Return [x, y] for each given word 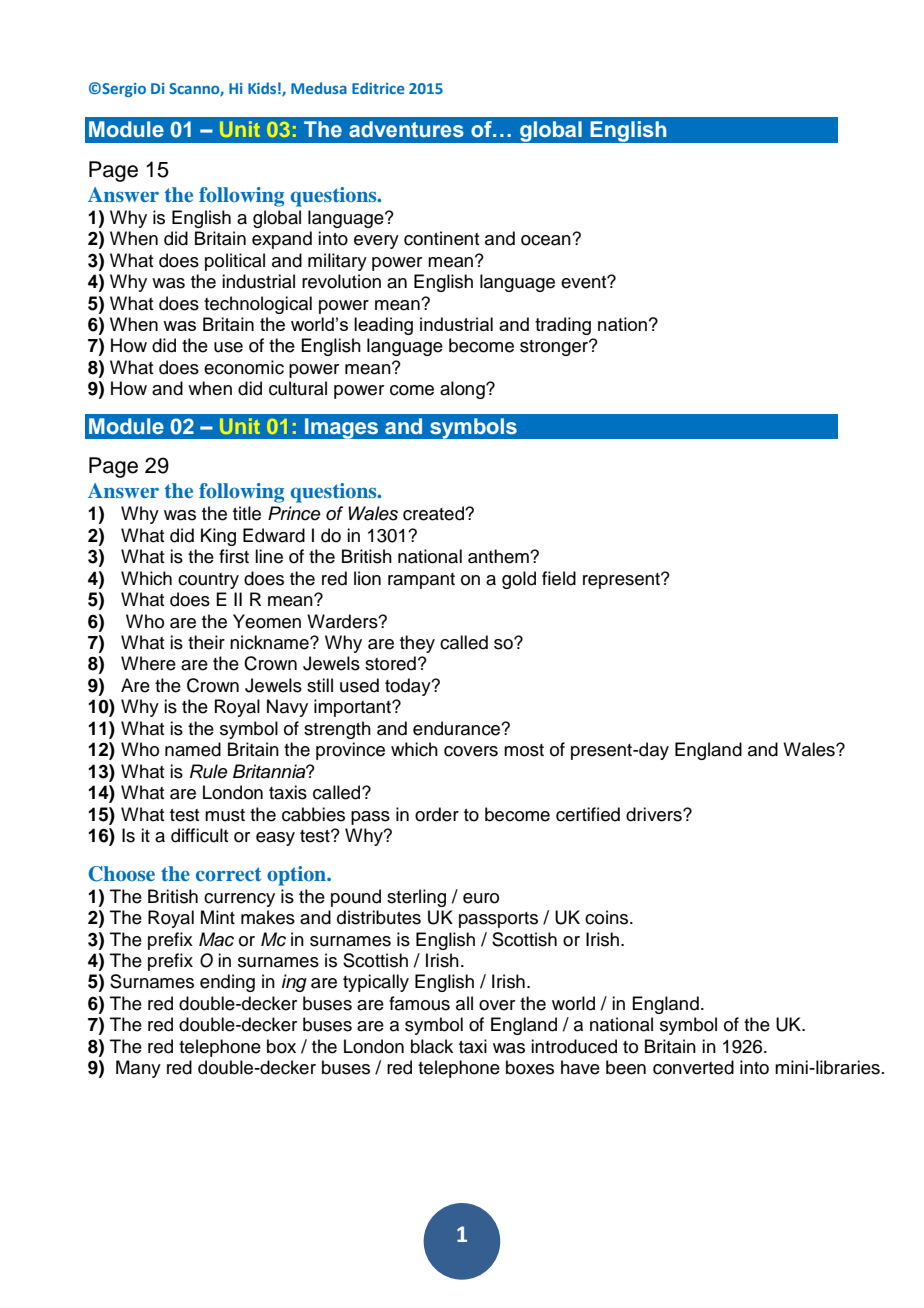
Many [138, 1069]
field [559, 578]
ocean [547, 240]
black [432, 1046]
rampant [421, 581]
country [208, 581]
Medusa [319, 88]
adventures [406, 129]
